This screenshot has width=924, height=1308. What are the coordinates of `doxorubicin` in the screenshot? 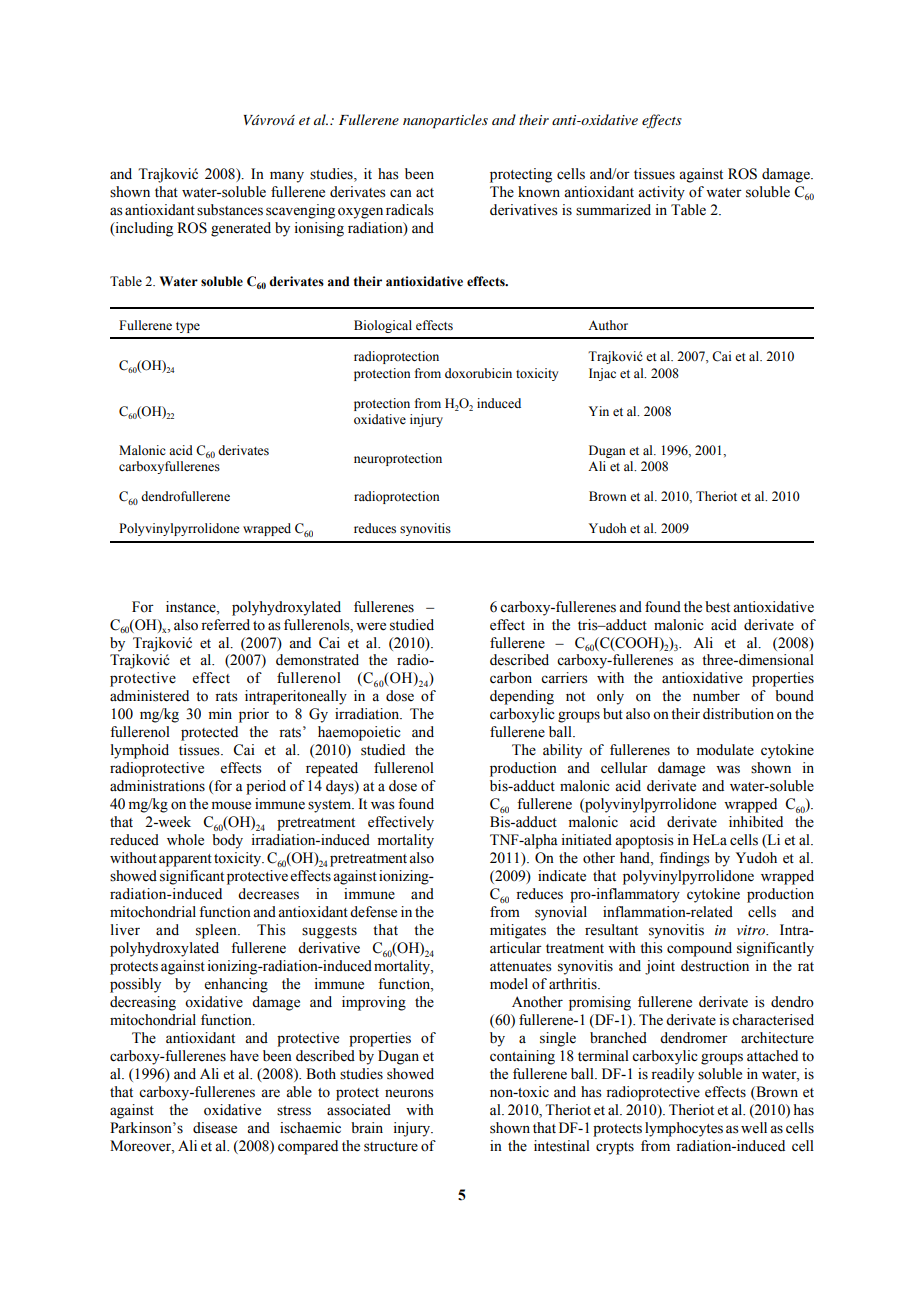 It's located at (478, 373).
